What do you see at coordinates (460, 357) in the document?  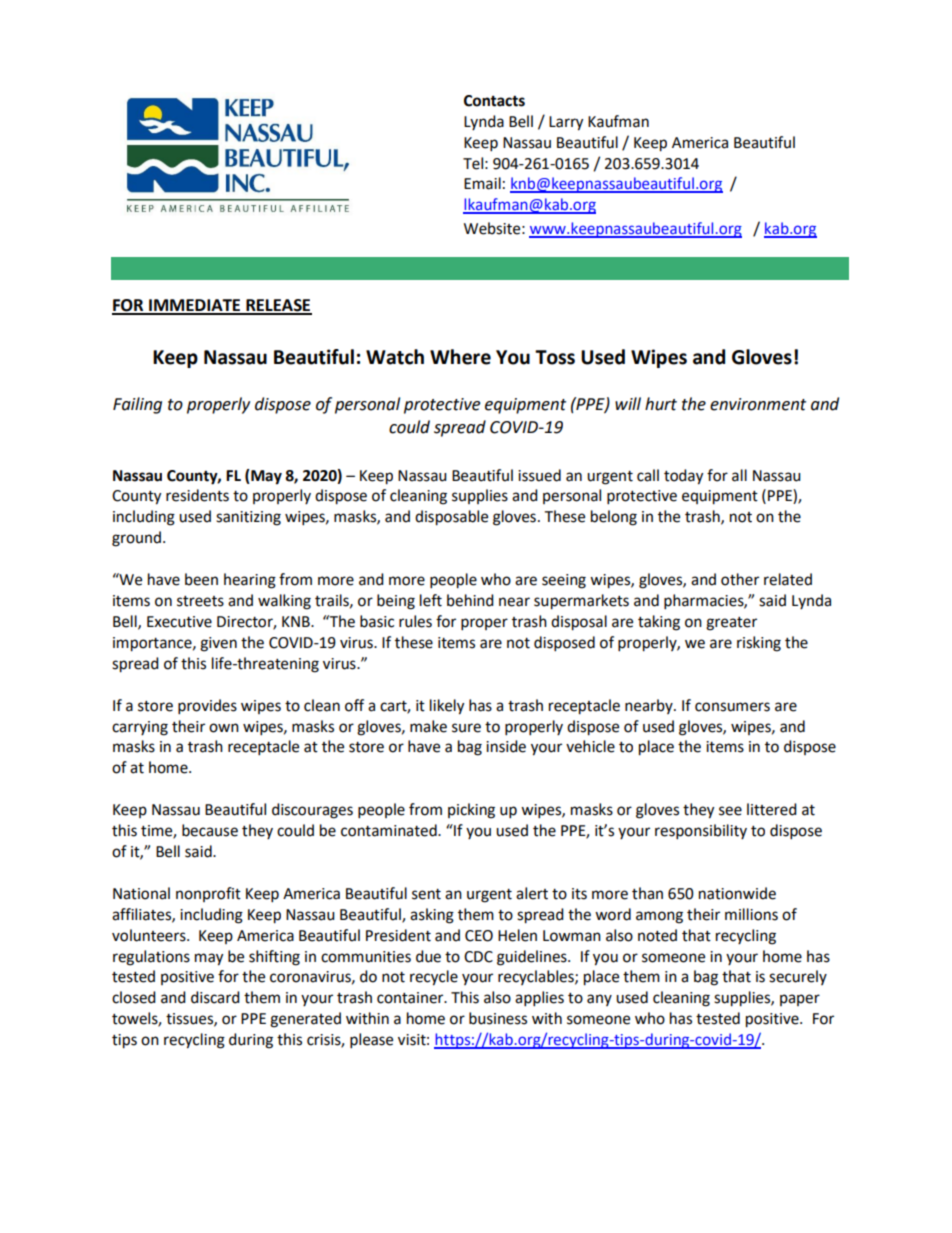 I see `Where` at bounding box center [460, 357].
